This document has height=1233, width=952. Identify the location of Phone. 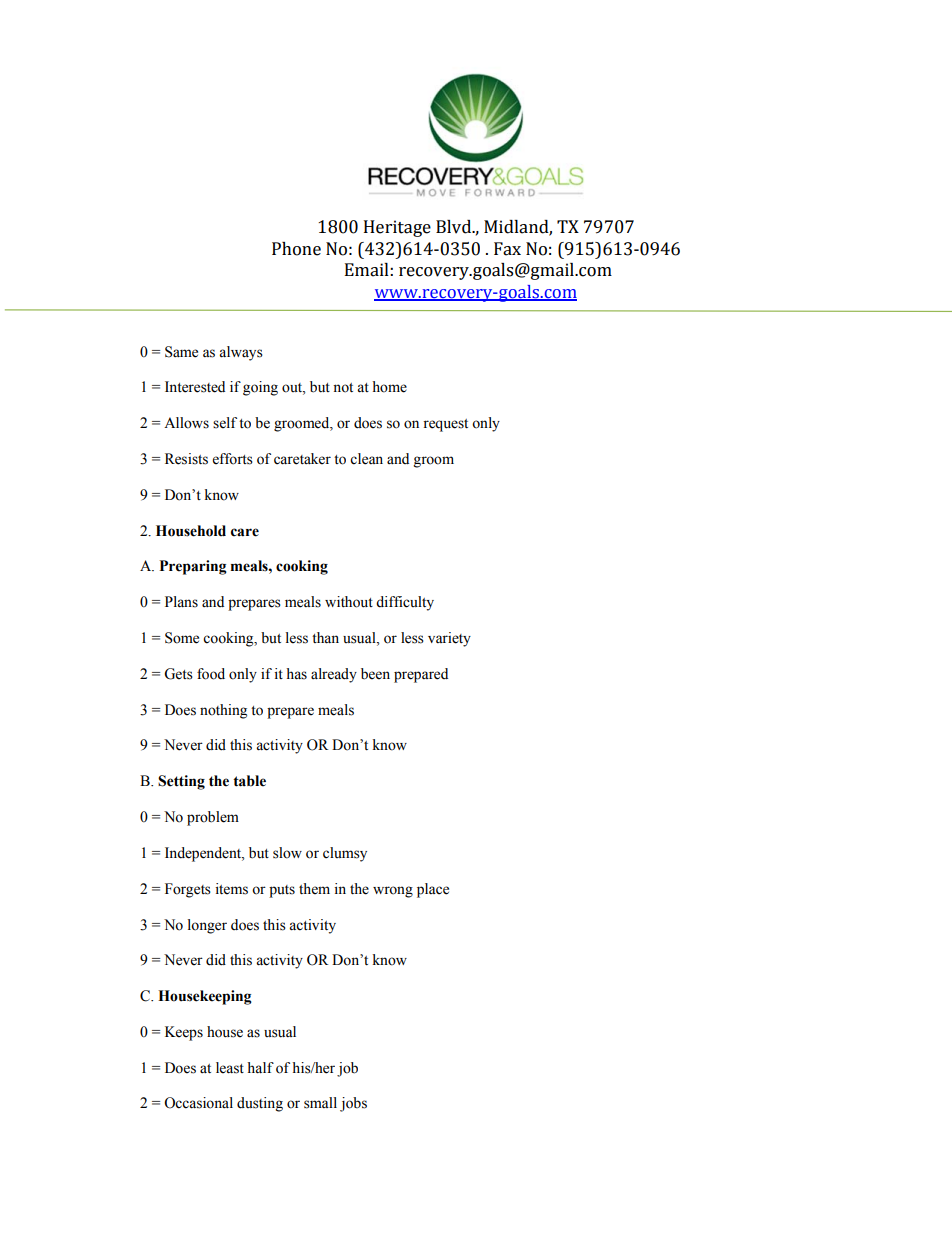
(296, 249).
